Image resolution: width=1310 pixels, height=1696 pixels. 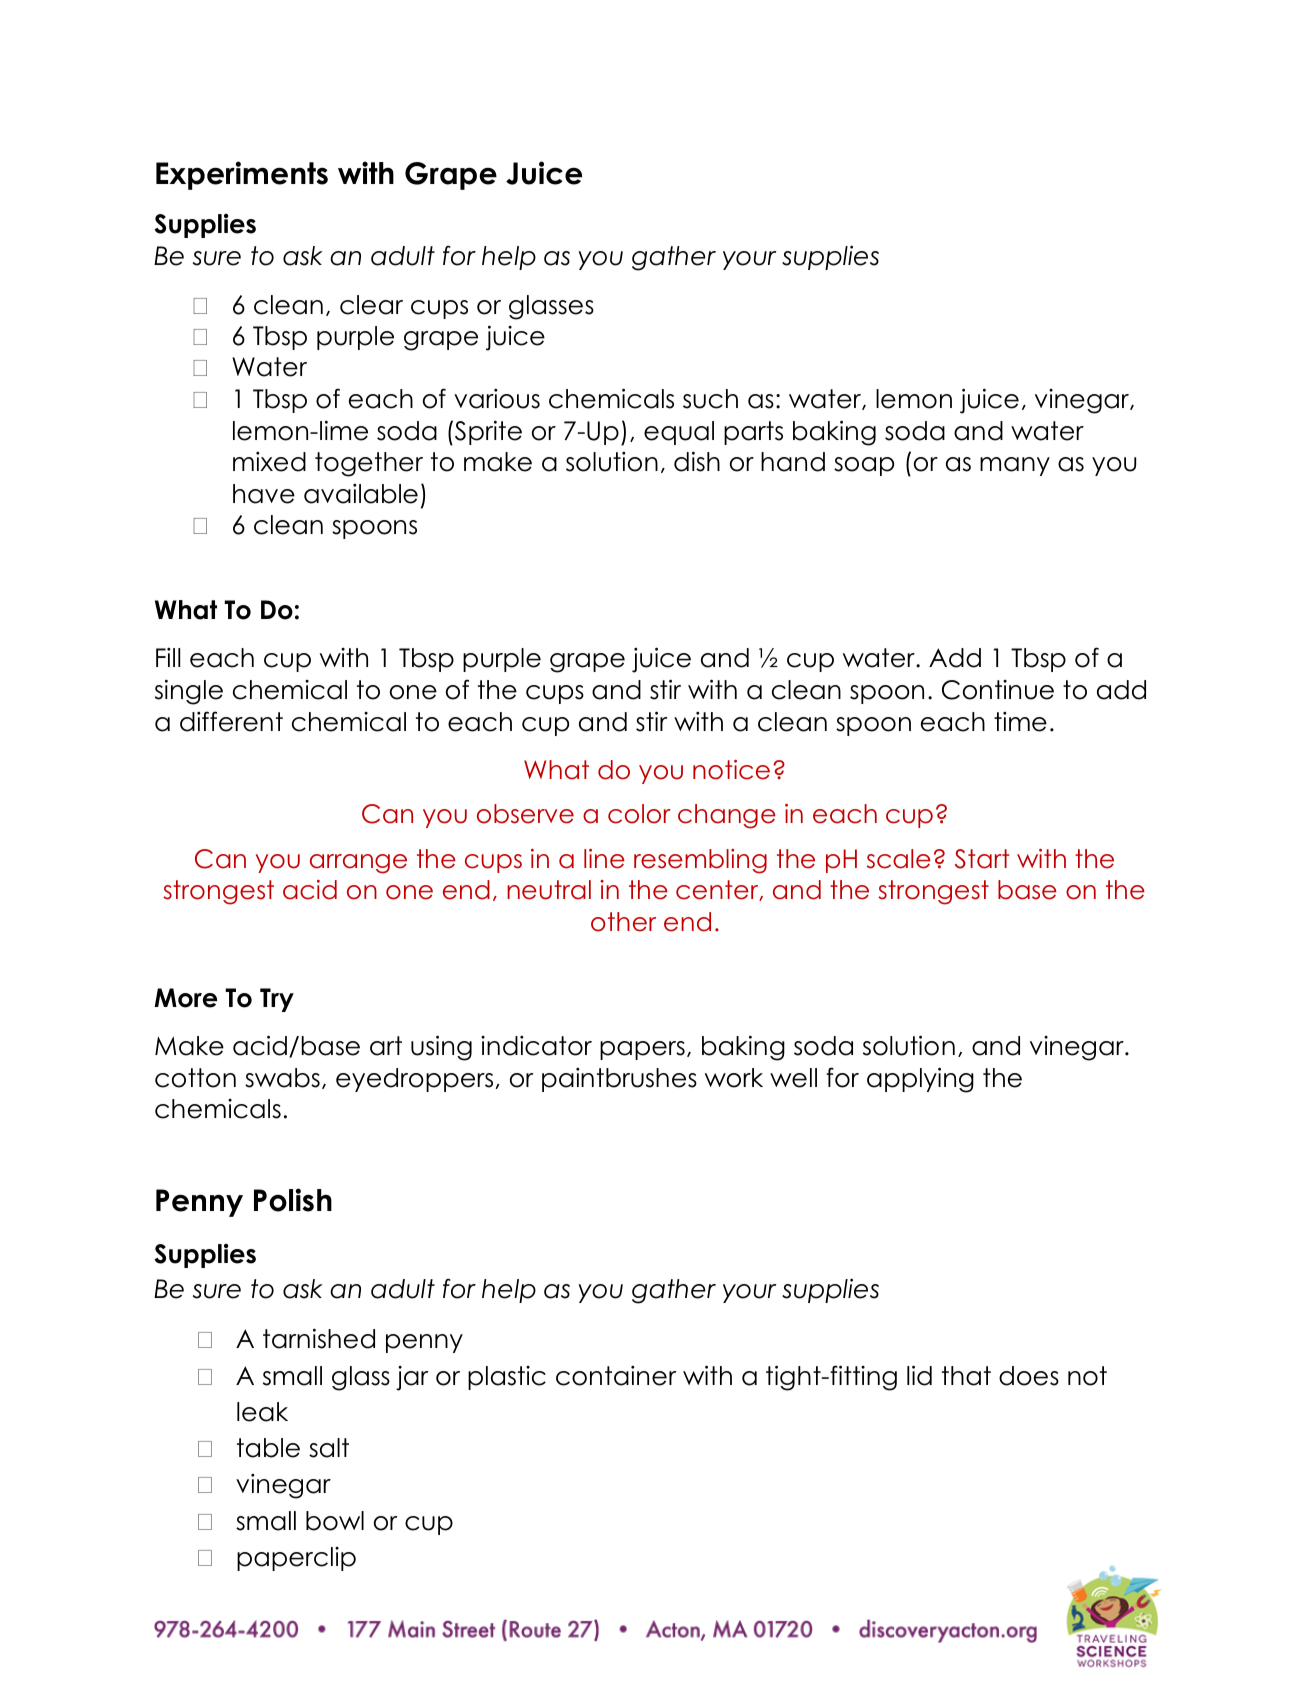 What do you see at coordinates (710, 399) in the screenshot?
I see `such` at bounding box center [710, 399].
